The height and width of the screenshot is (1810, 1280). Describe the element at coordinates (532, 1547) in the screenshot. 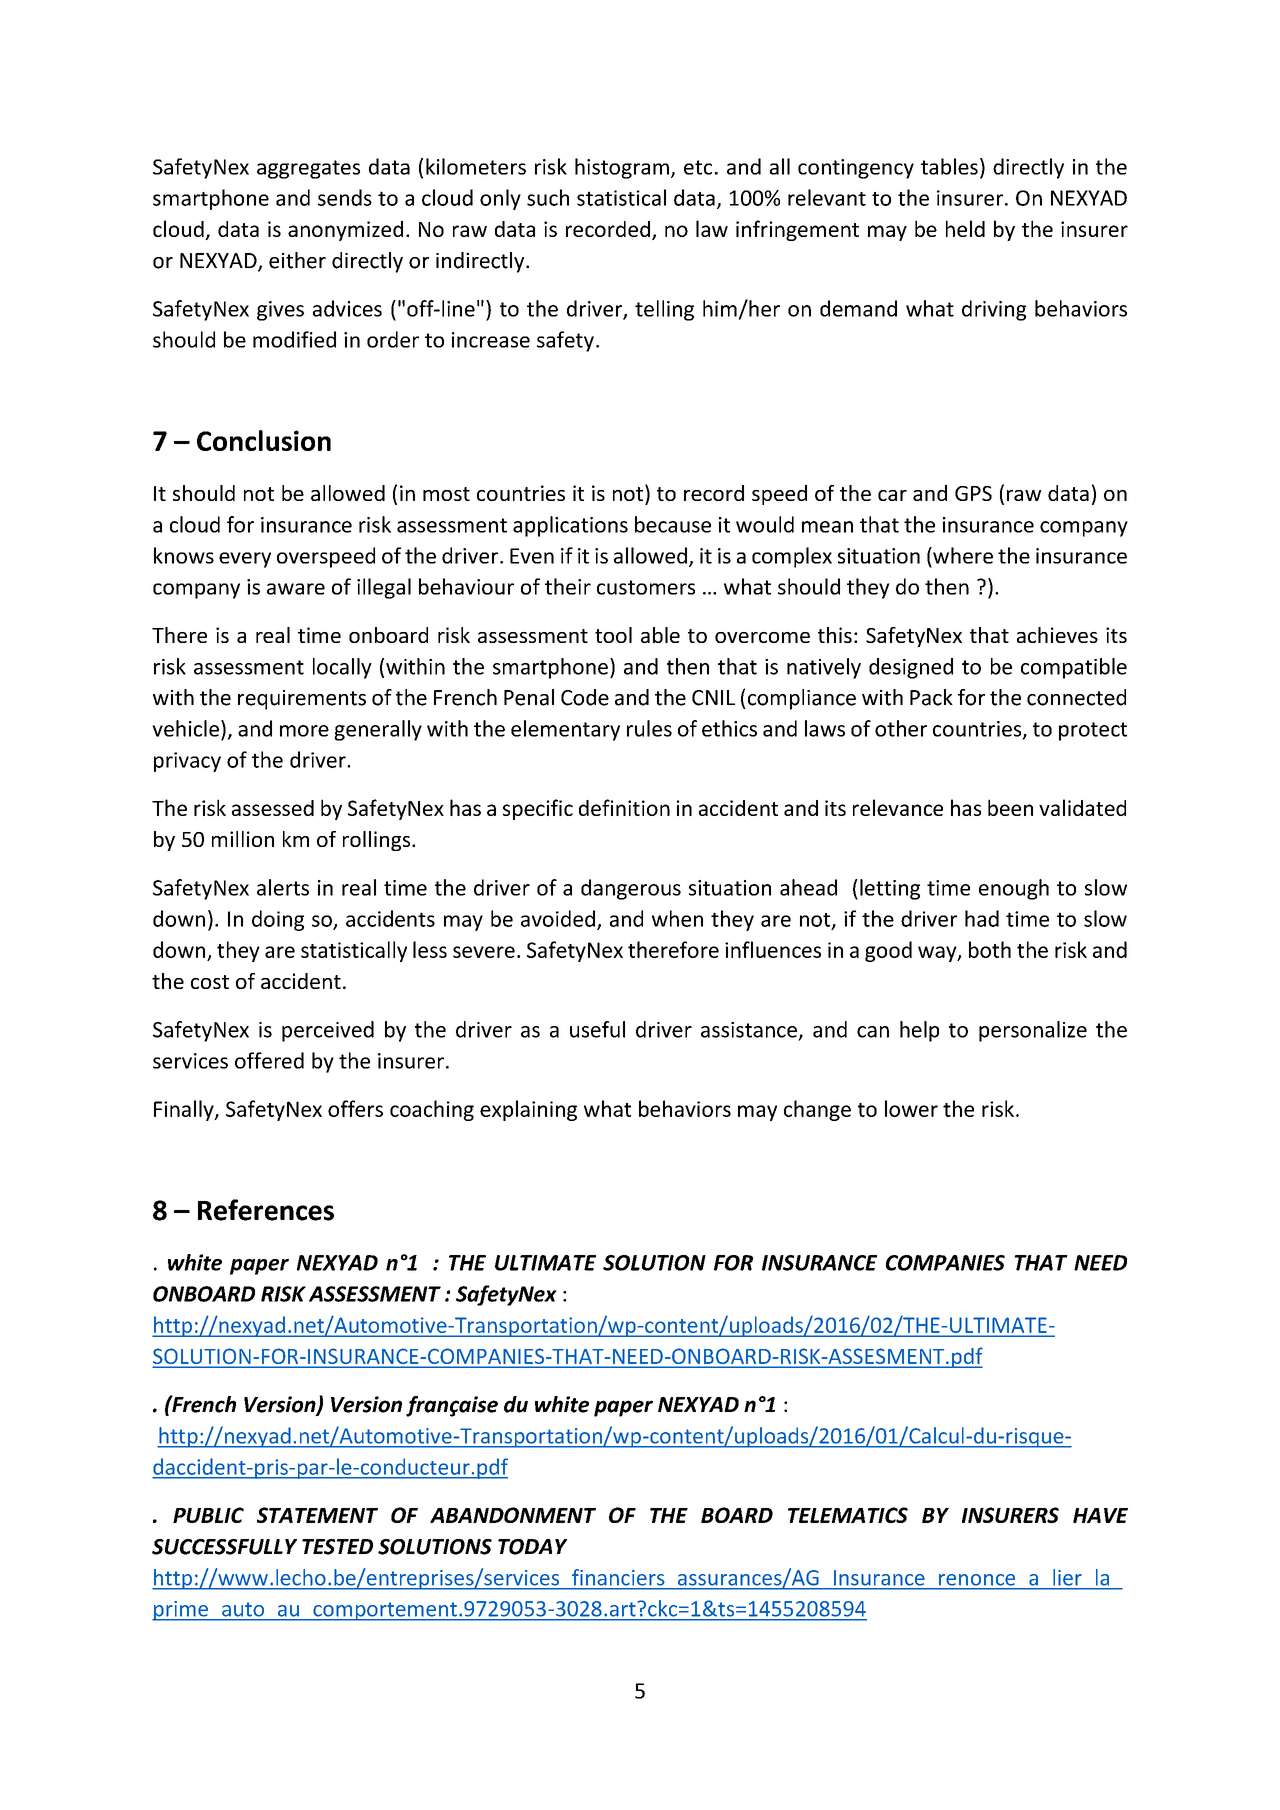

I see `TODAY` at that location.
